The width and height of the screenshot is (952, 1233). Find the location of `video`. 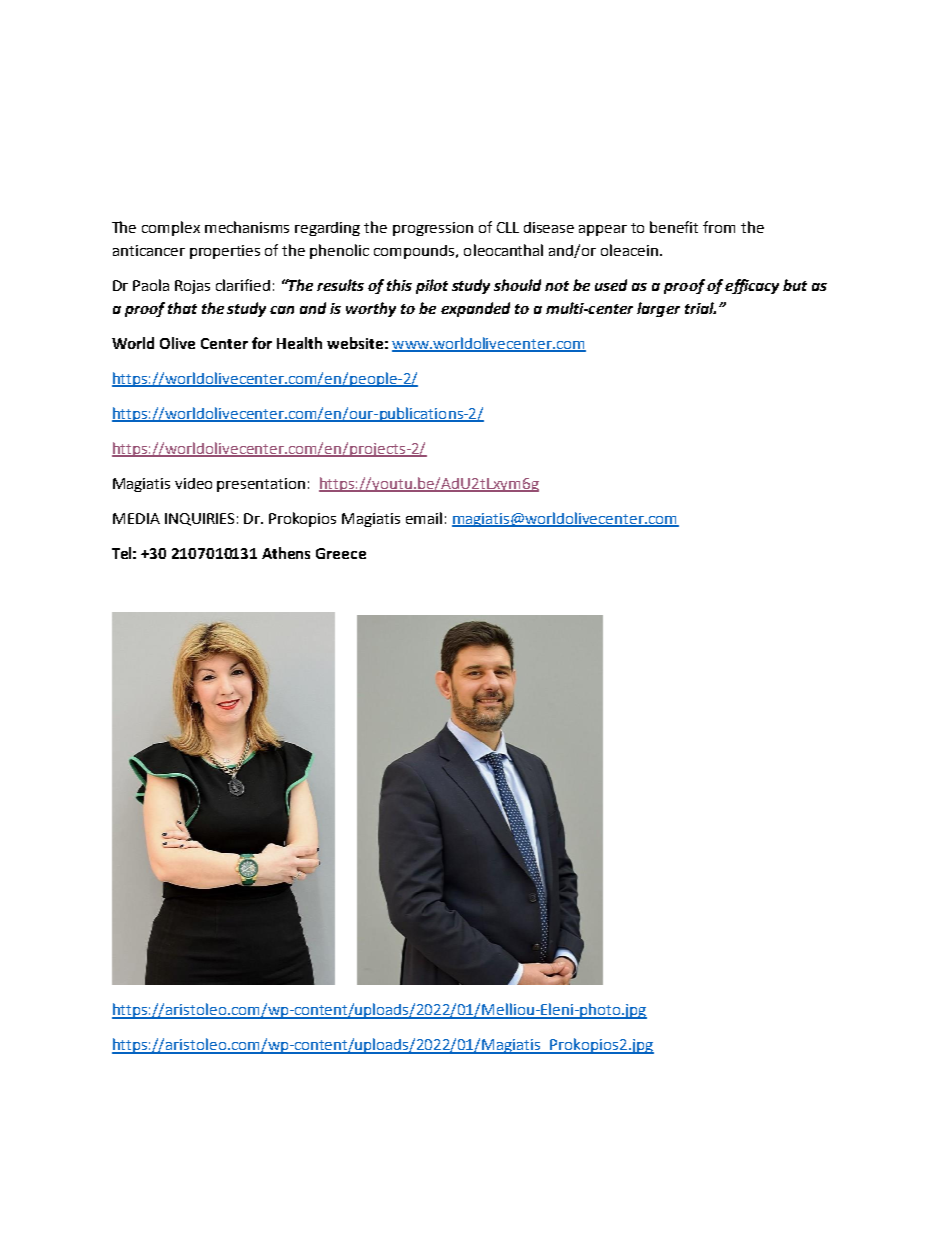

video is located at coordinates (193, 483).
